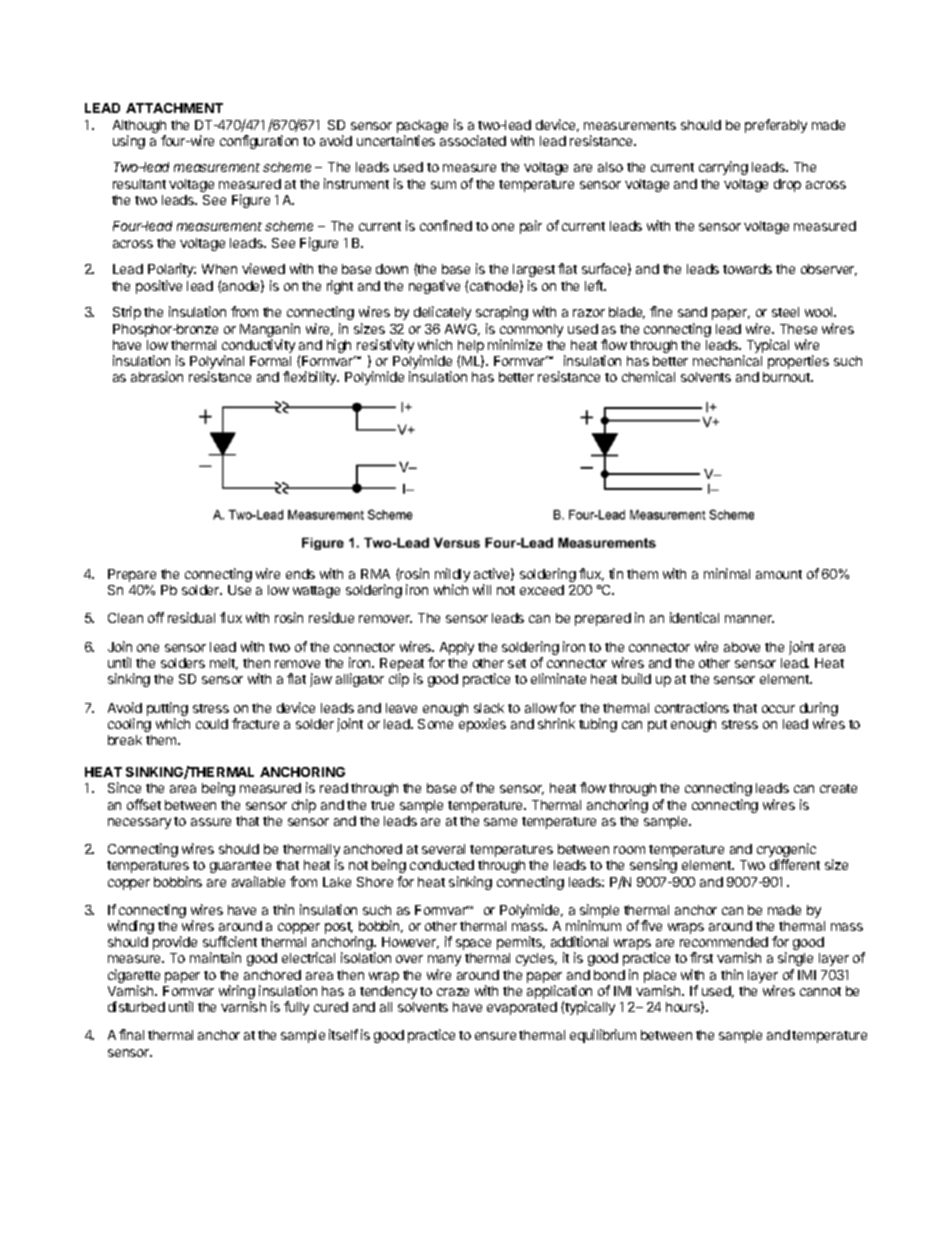 The height and width of the page is (1233, 952). I want to click on minimal, so click(727, 573).
